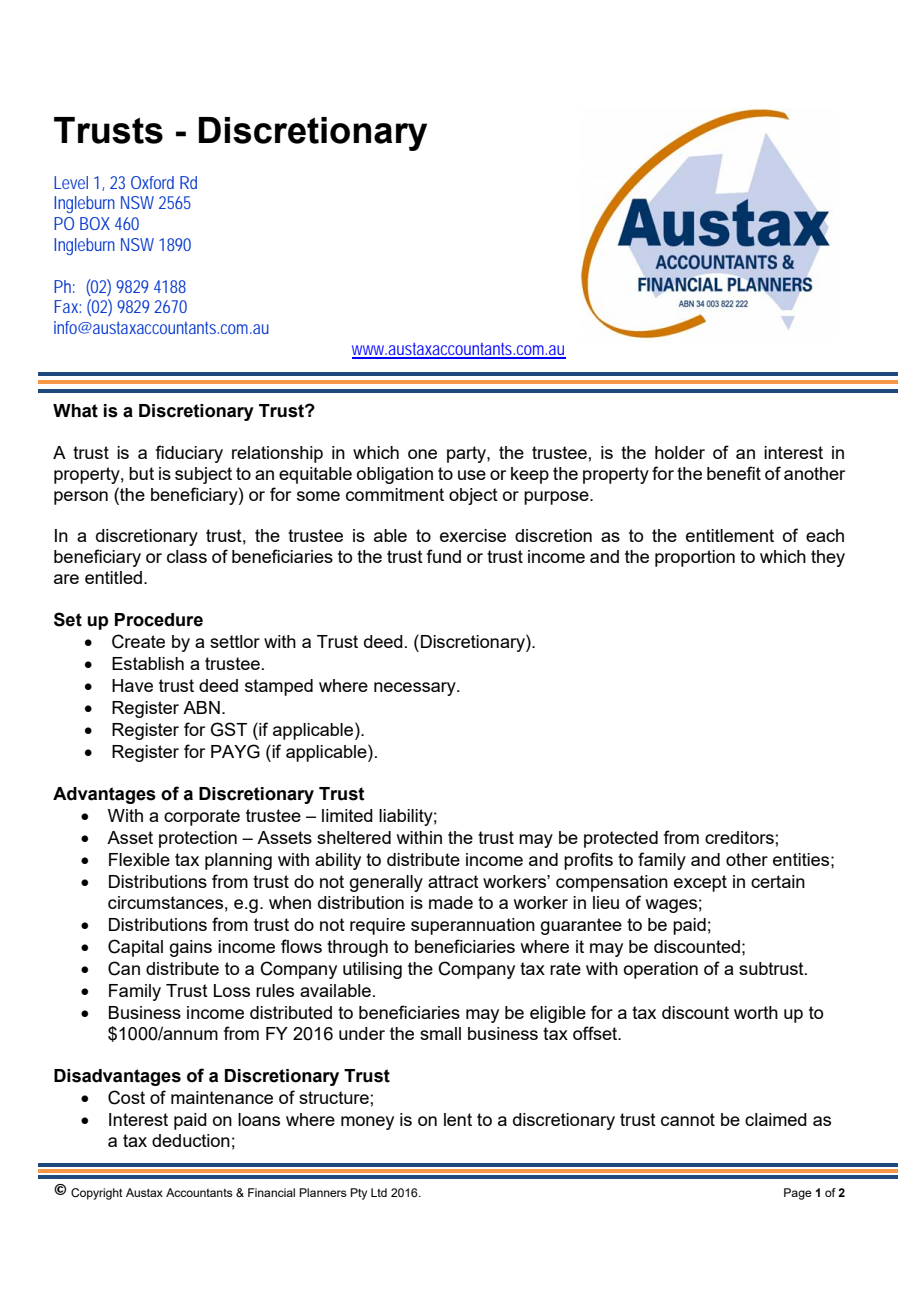  Describe the element at coordinates (458, 1119) in the screenshot. I see `lent` at that location.
